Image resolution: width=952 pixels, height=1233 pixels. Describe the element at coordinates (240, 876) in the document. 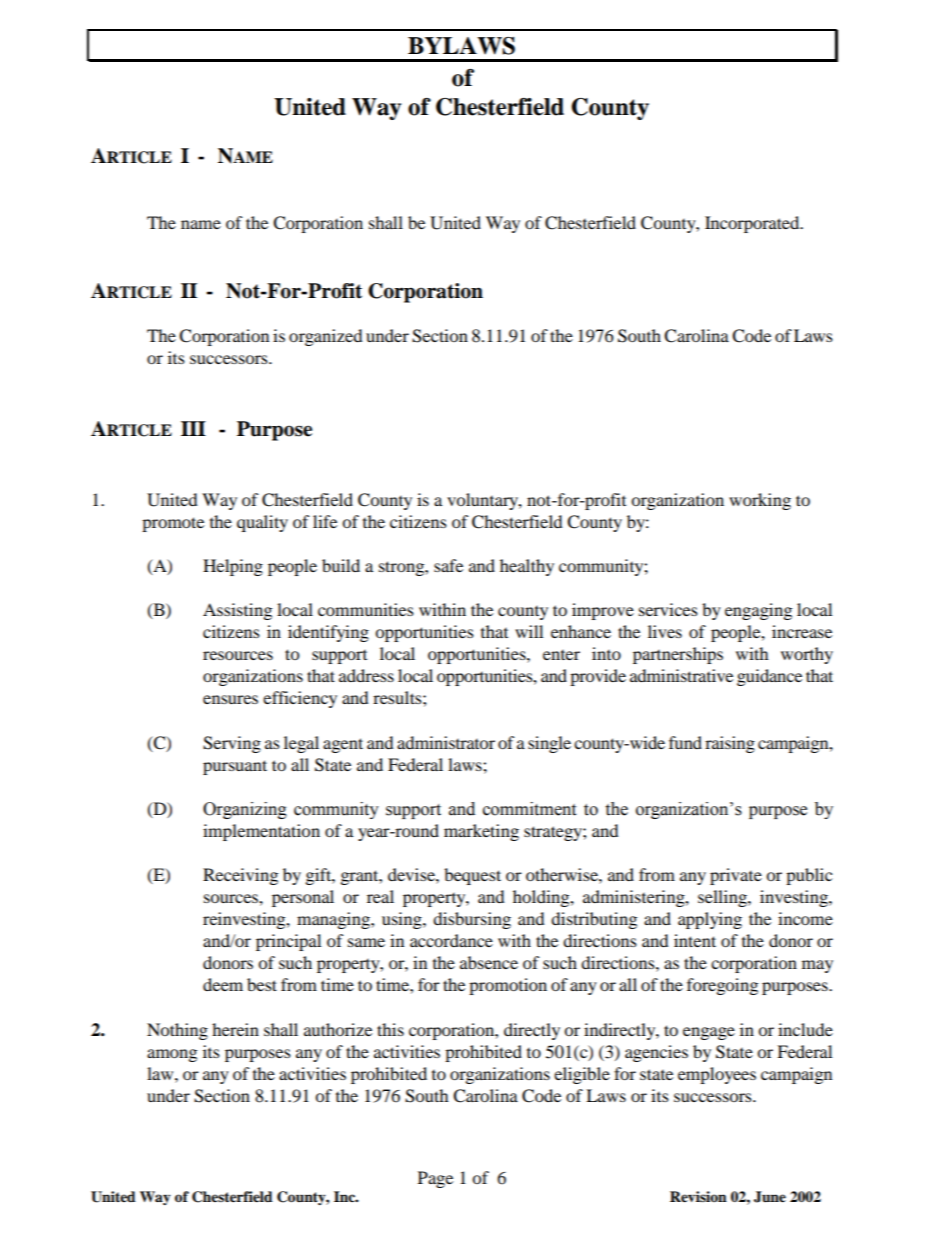

I see `Receiving` at that location.
